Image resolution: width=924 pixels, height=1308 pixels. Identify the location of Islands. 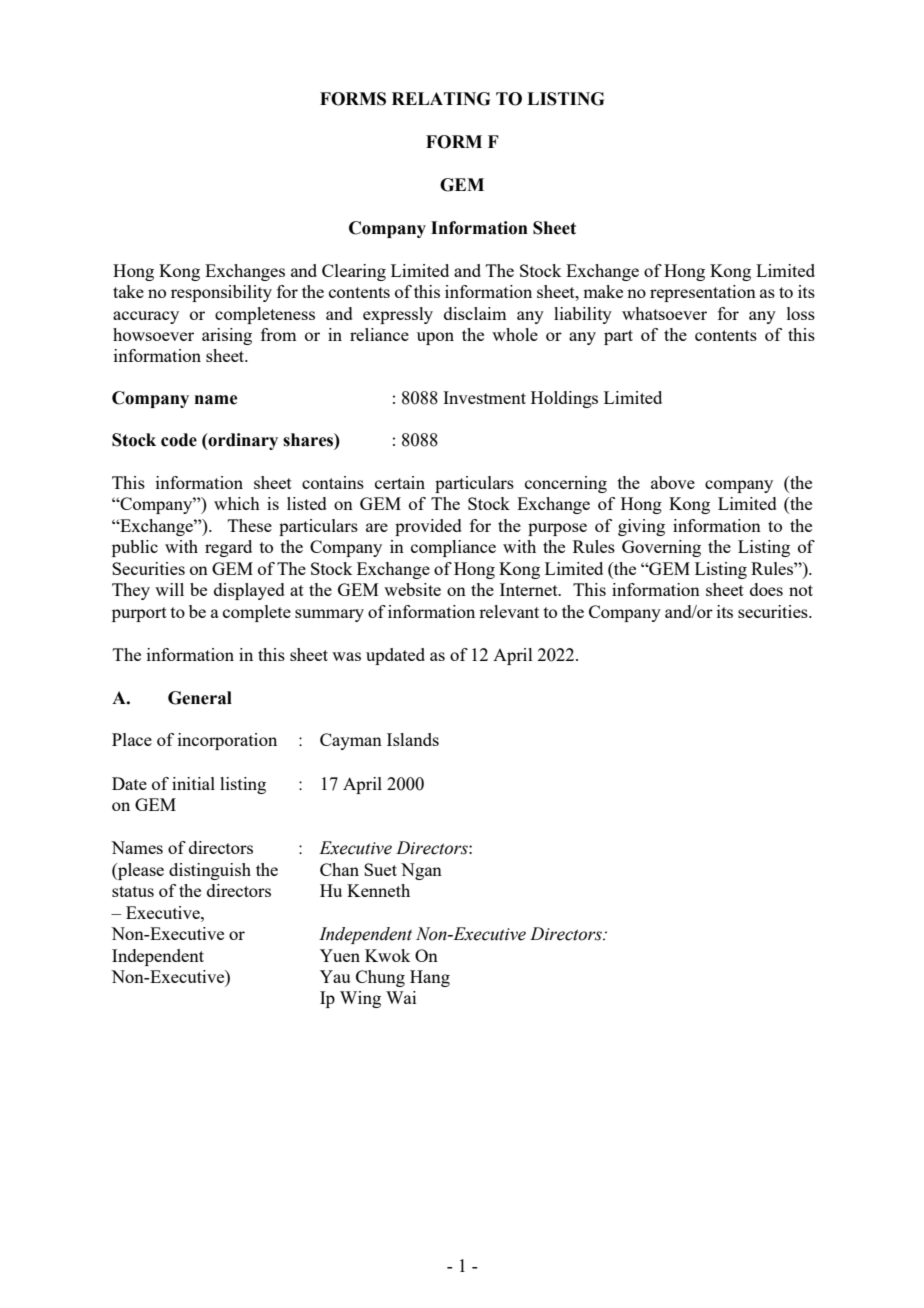
(413, 739).
